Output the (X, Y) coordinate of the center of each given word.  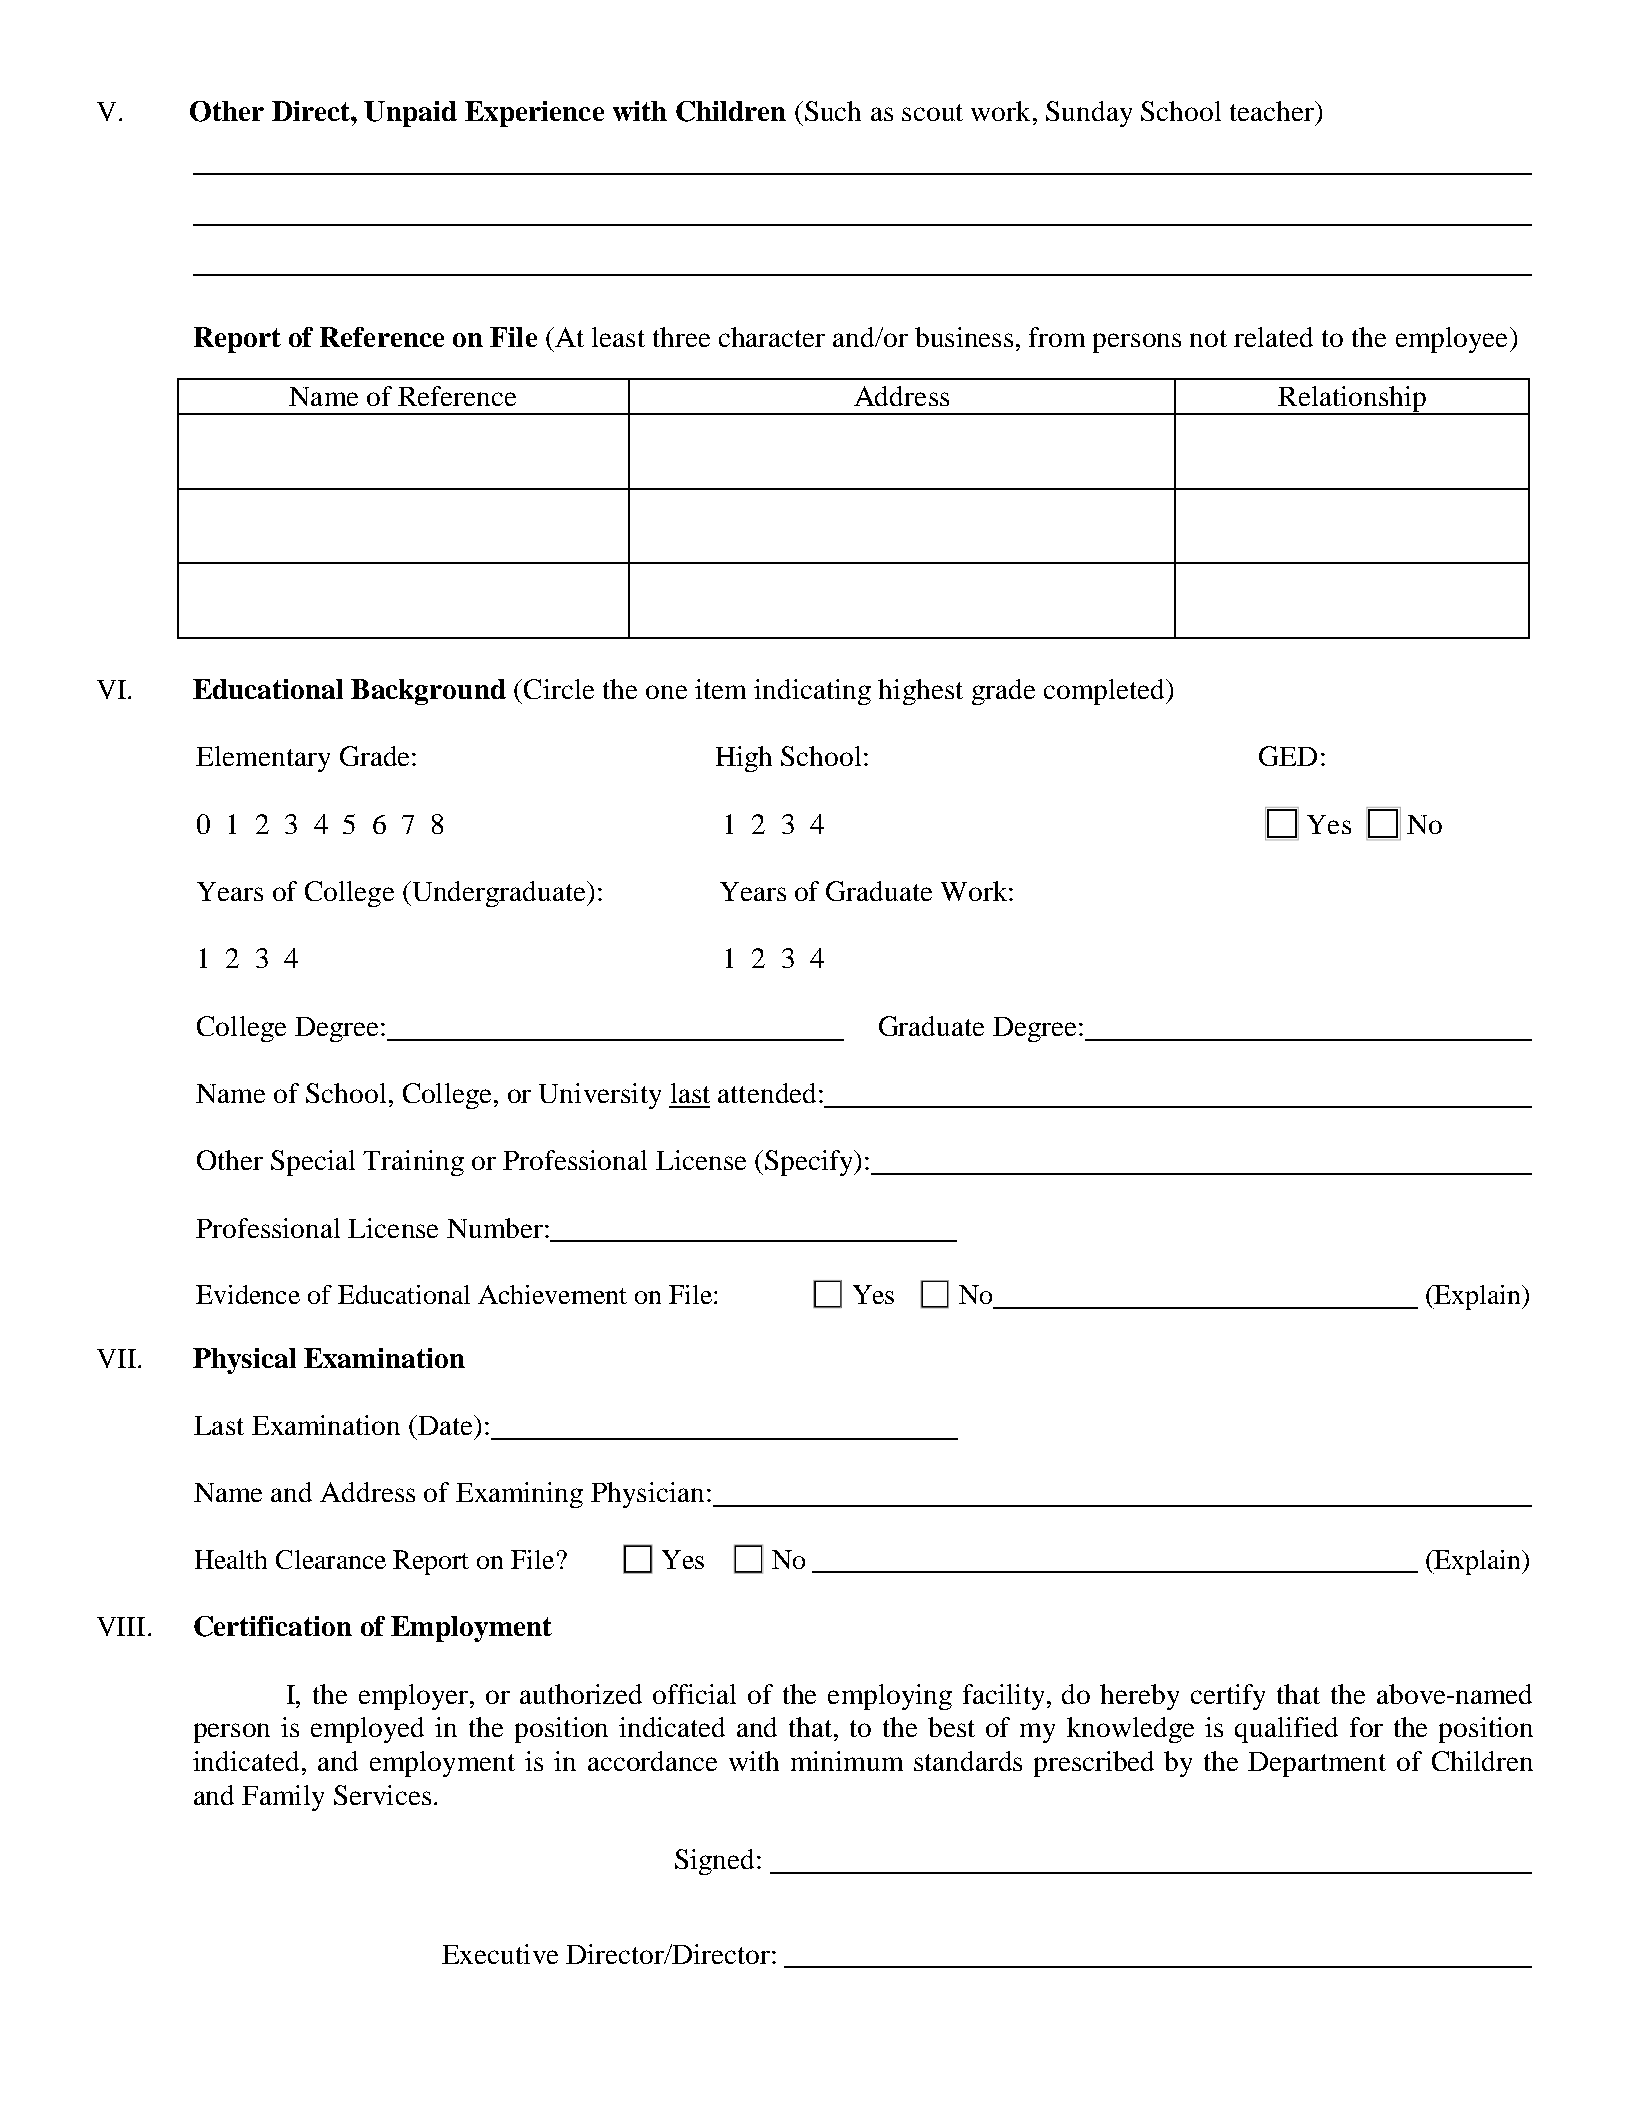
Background (428, 692)
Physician (647, 1495)
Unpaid (410, 114)
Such (833, 111)
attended (767, 1093)
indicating (812, 692)
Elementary (263, 759)
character (772, 337)
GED (1288, 756)
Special (313, 1163)
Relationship (1352, 400)
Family (283, 1798)
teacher (1273, 111)
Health (231, 1559)
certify (1228, 1697)
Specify (810, 1163)
